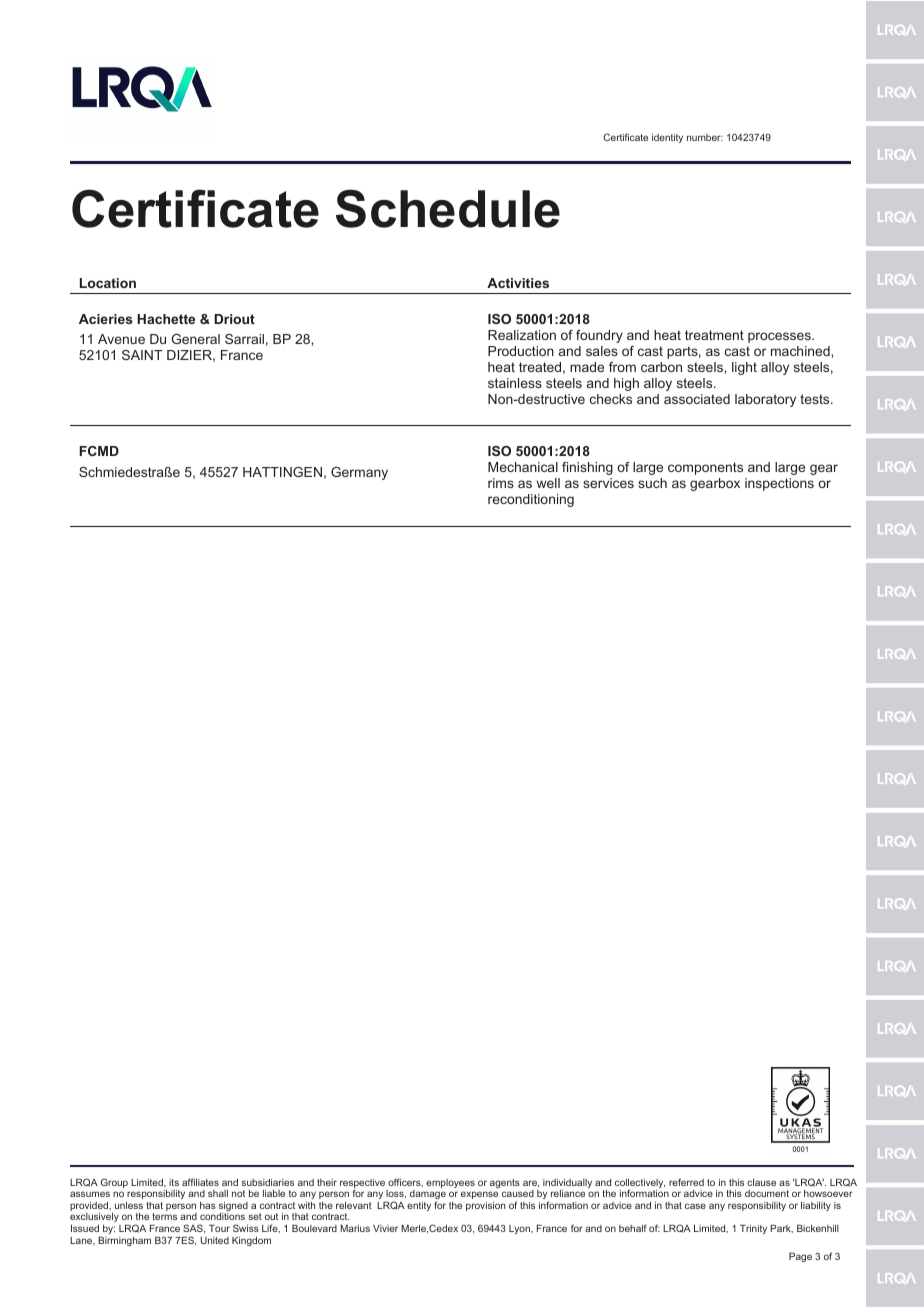 The image size is (924, 1308). What do you see at coordinates (714, 335) in the screenshot?
I see `treatment` at bounding box center [714, 335].
